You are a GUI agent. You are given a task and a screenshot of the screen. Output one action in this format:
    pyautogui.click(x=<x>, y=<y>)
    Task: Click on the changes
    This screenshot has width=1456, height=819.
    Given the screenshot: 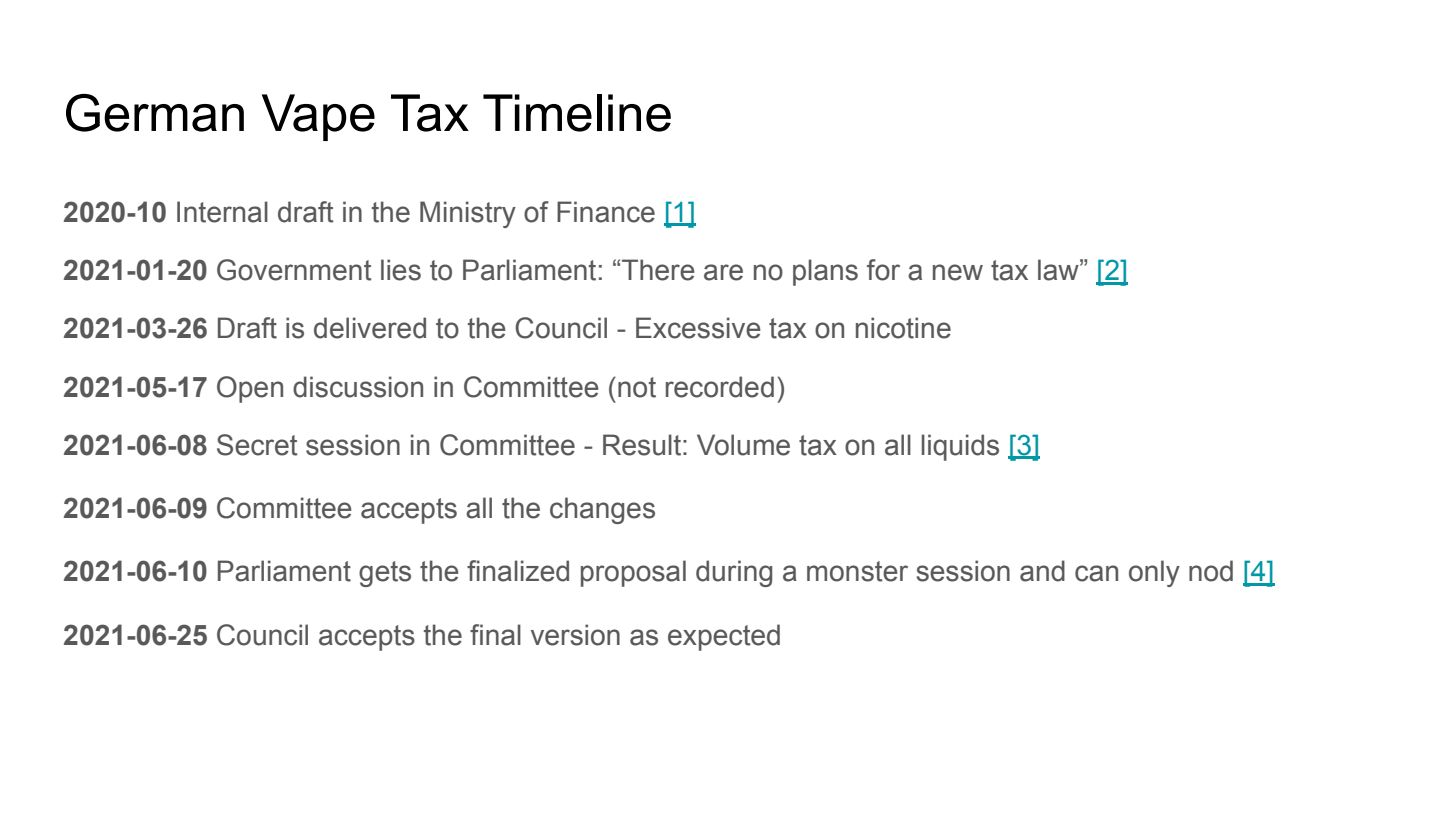 What is the action you would take?
    pyautogui.click(x=602, y=510)
